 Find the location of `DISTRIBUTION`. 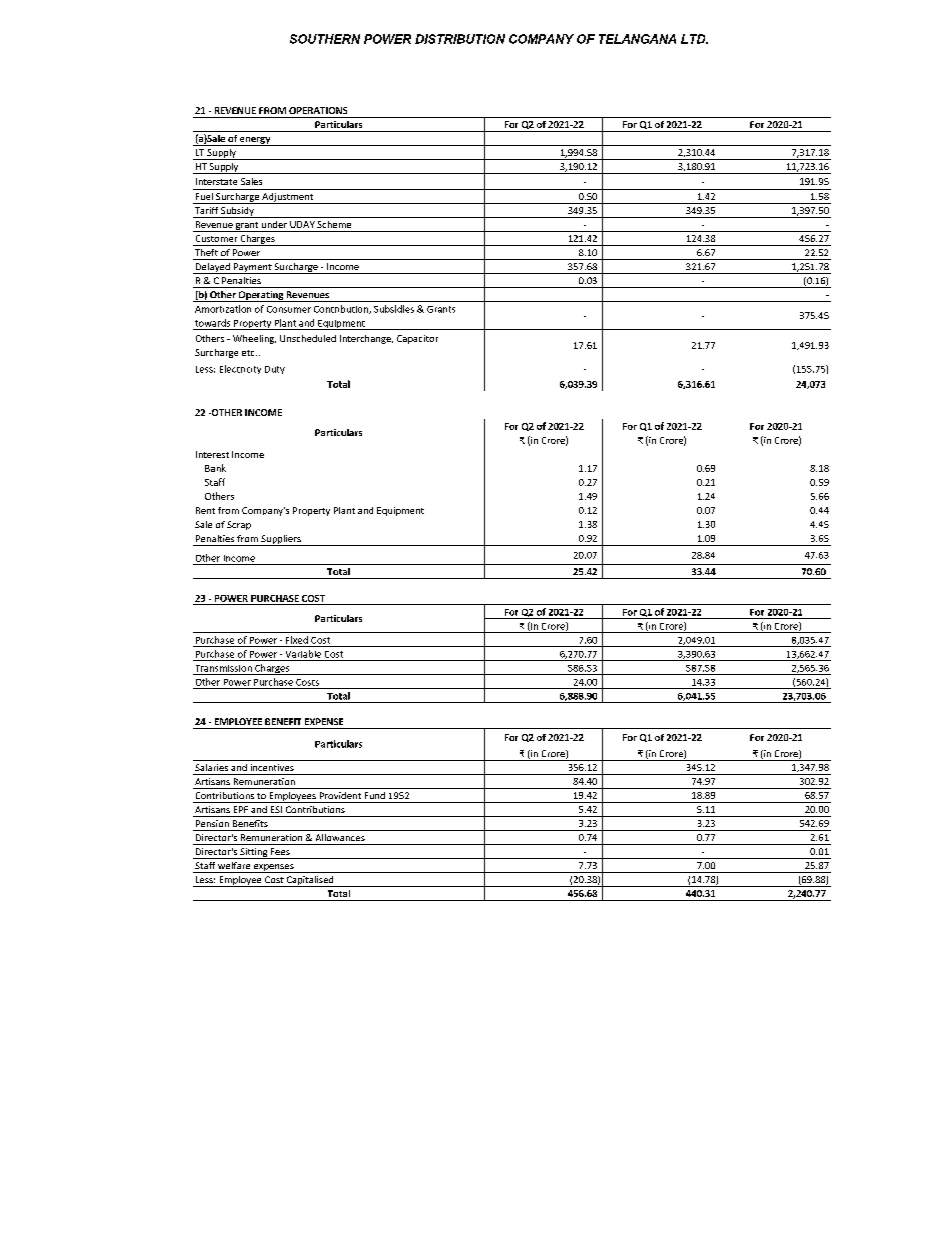

DISTRIBUTION is located at coordinates (460, 39).
